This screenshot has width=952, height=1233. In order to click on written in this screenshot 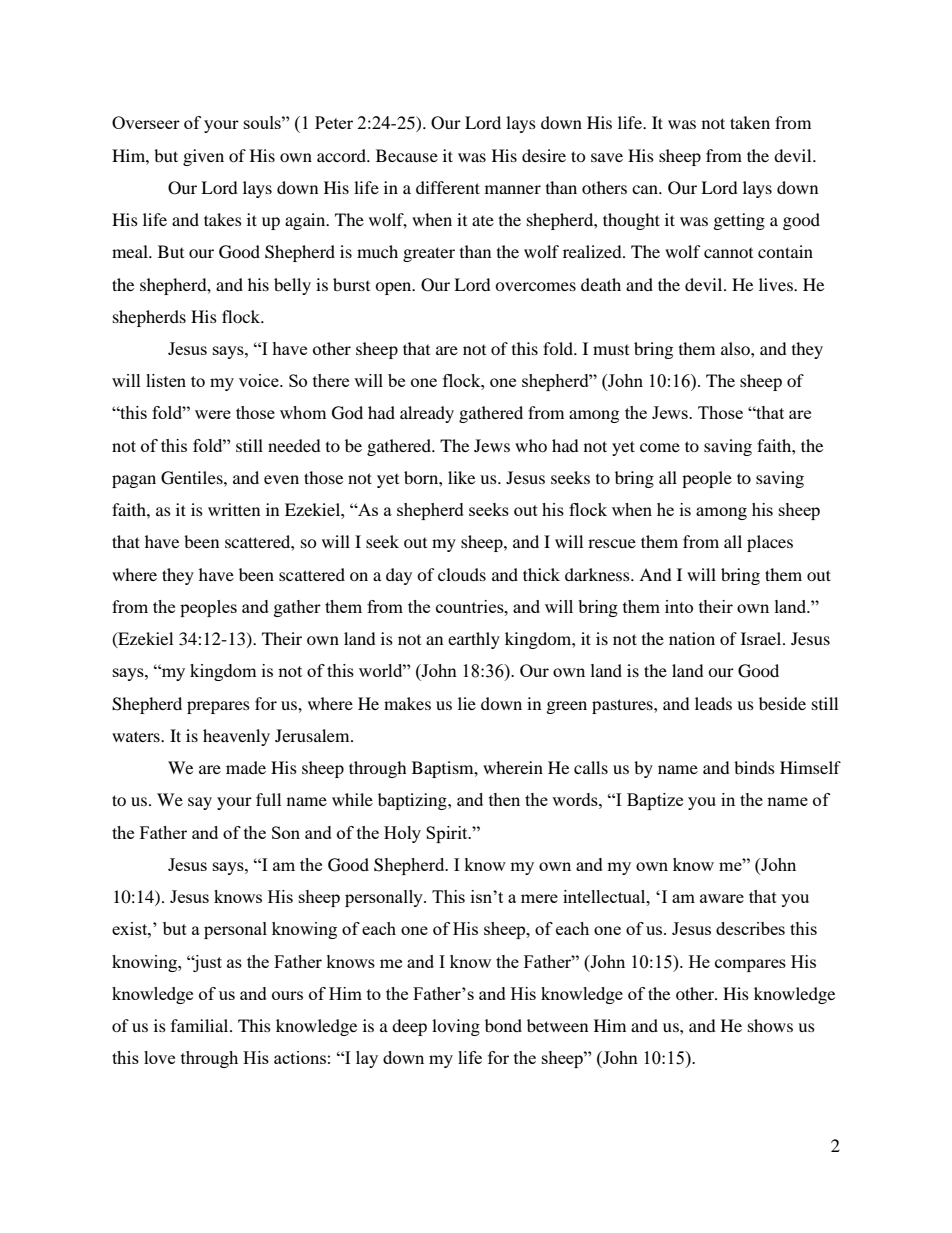, I will do `click(234, 509)`.
